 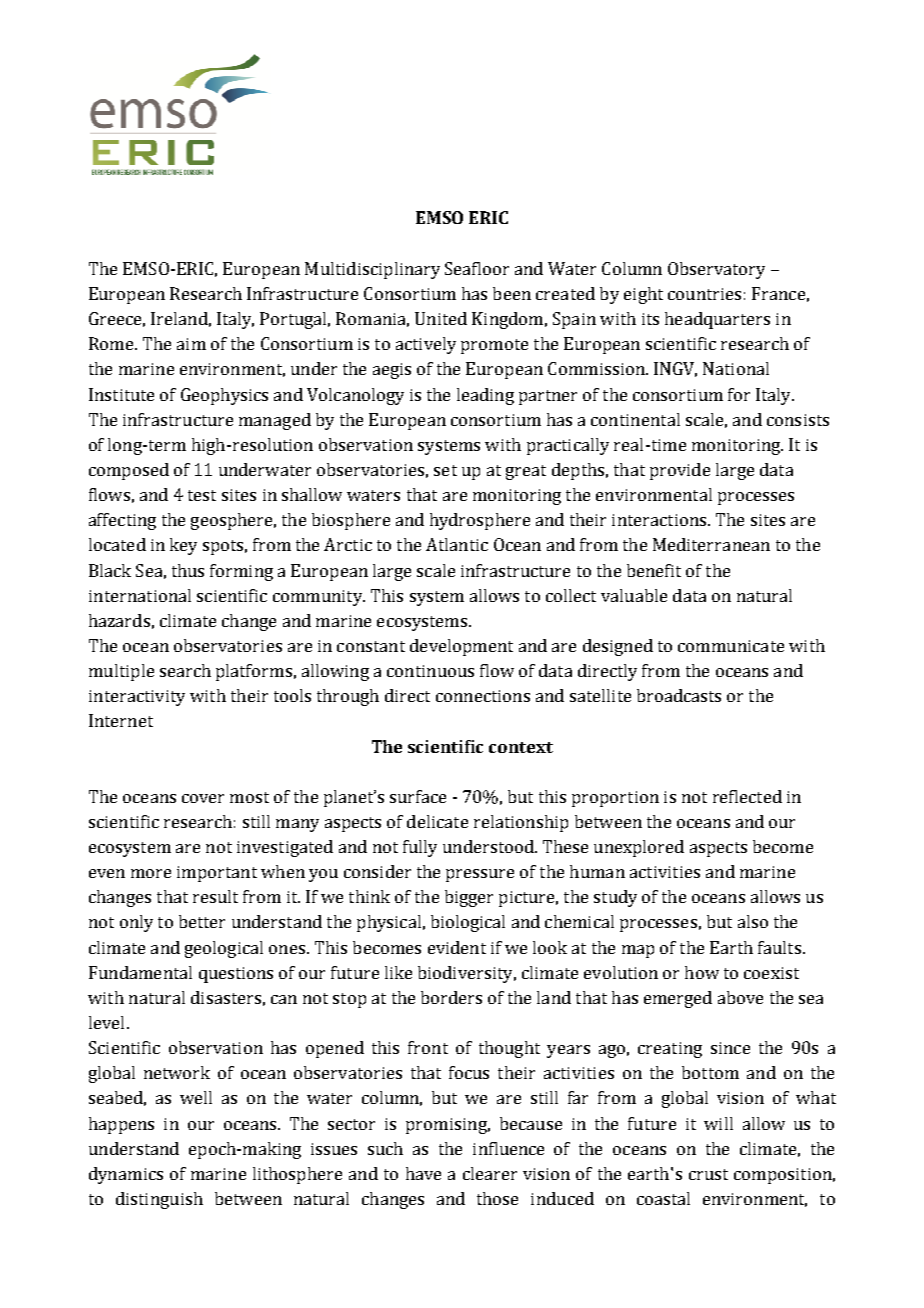 I want to click on clearer, so click(x=490, y=1173).
